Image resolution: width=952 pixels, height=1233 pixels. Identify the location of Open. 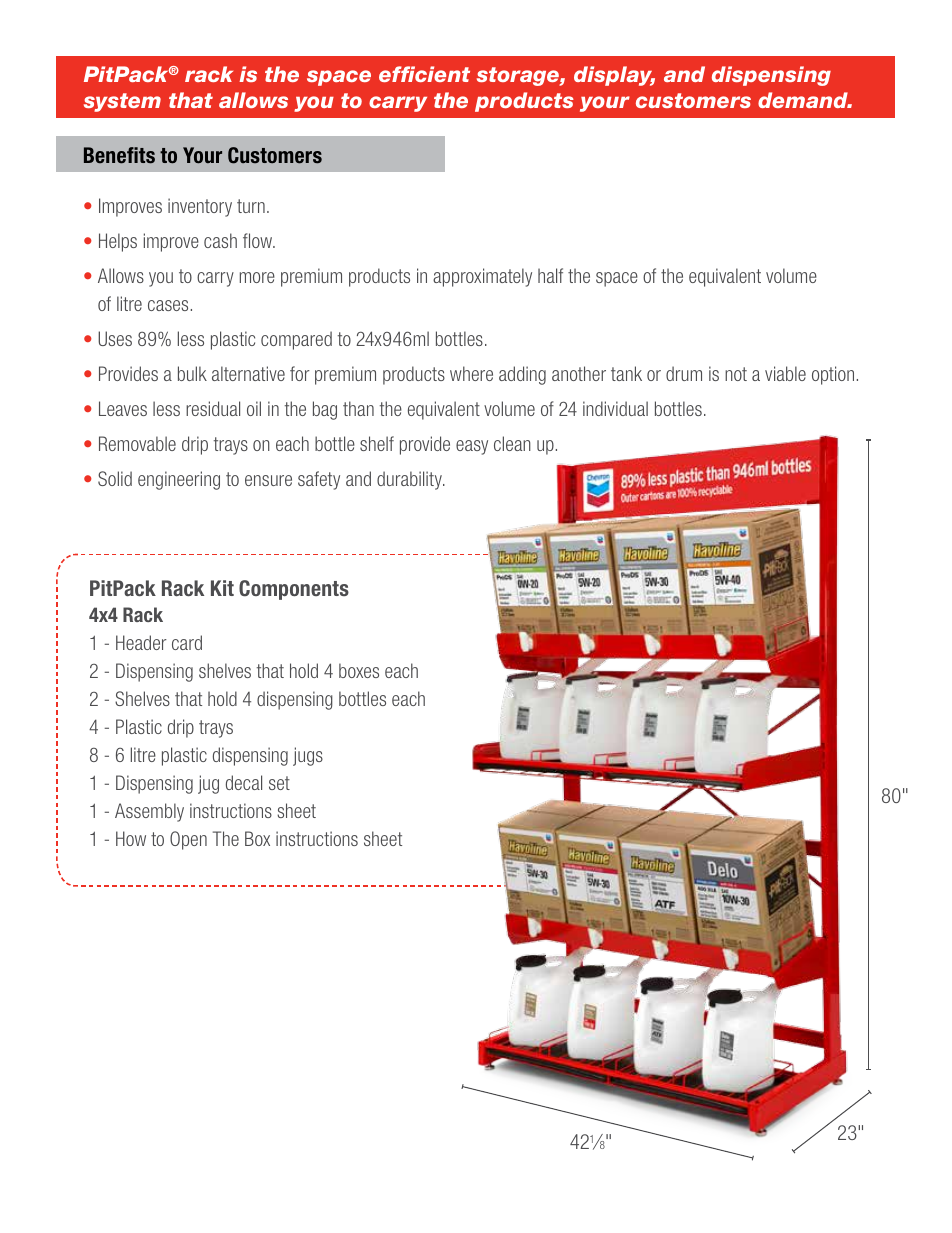
(188, 840).
